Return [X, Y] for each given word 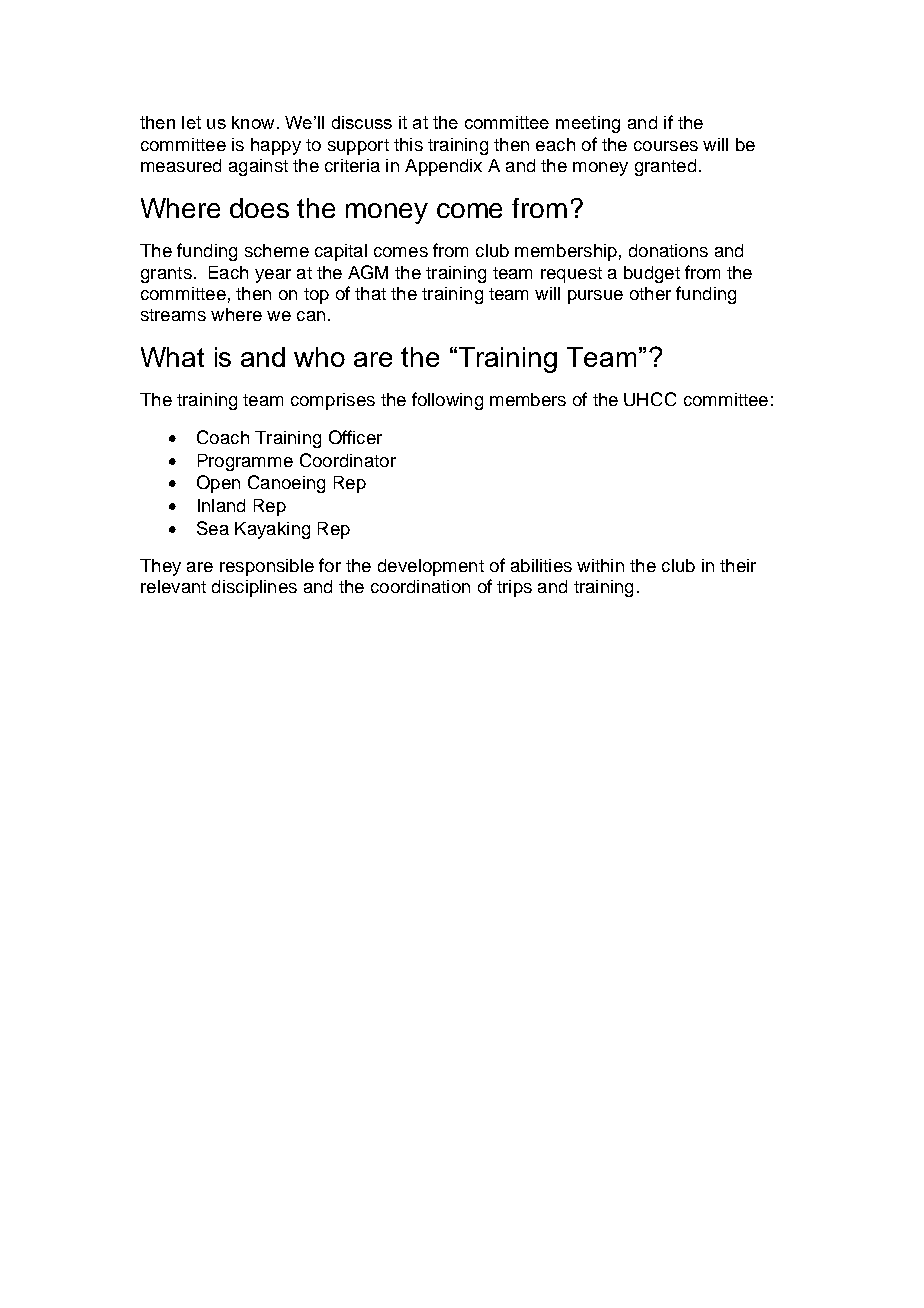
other [650, 293]
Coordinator [348, 460]
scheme [277, 250]
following [447, 401]
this [408, 144]
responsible [267, 567]
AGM [368, 272]
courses [666, 146]
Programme [245, 462]
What [172, 357]
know [253, 122]
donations [668, 250]
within [600, 565]
